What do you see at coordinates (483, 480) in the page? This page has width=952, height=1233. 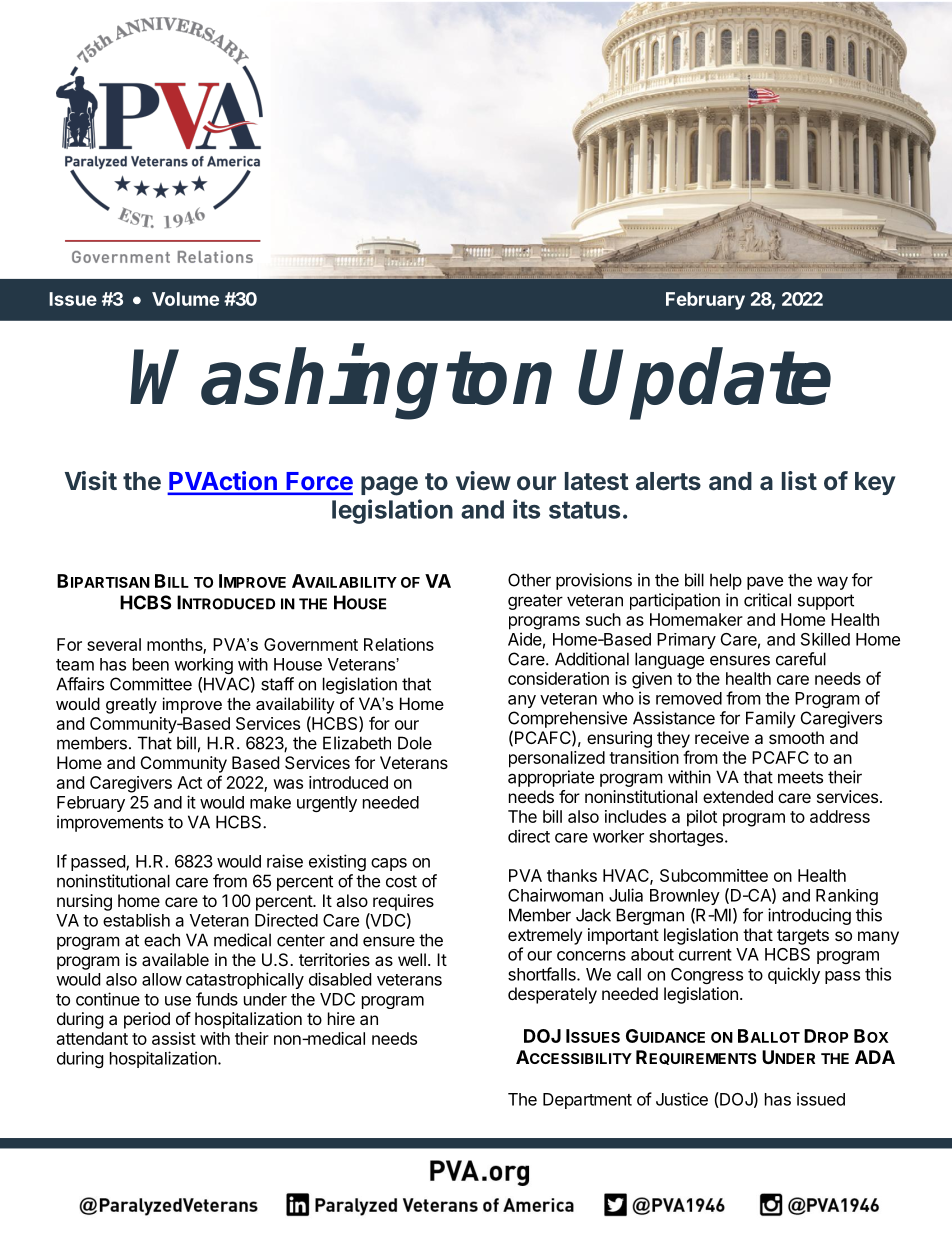 I see `view` at bounding box center [483, 480].
